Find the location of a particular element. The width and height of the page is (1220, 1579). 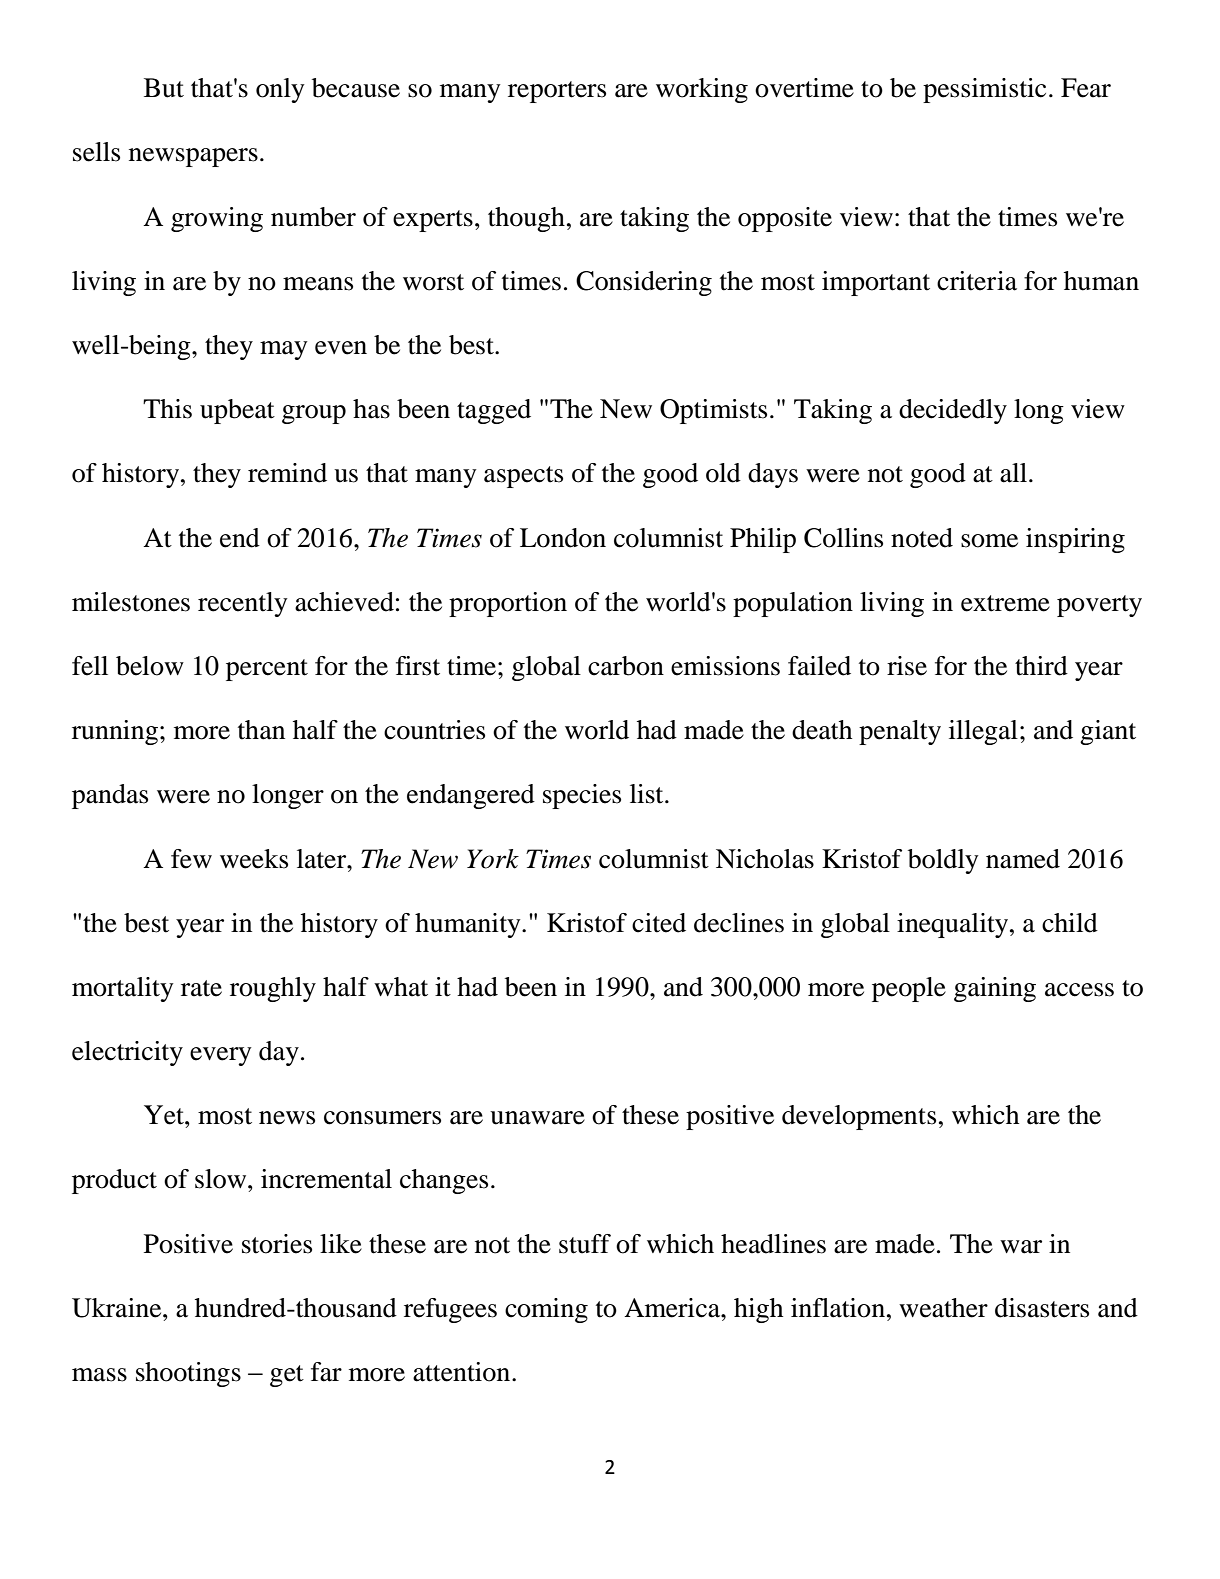

every is located at coordinates (221, 1056).
